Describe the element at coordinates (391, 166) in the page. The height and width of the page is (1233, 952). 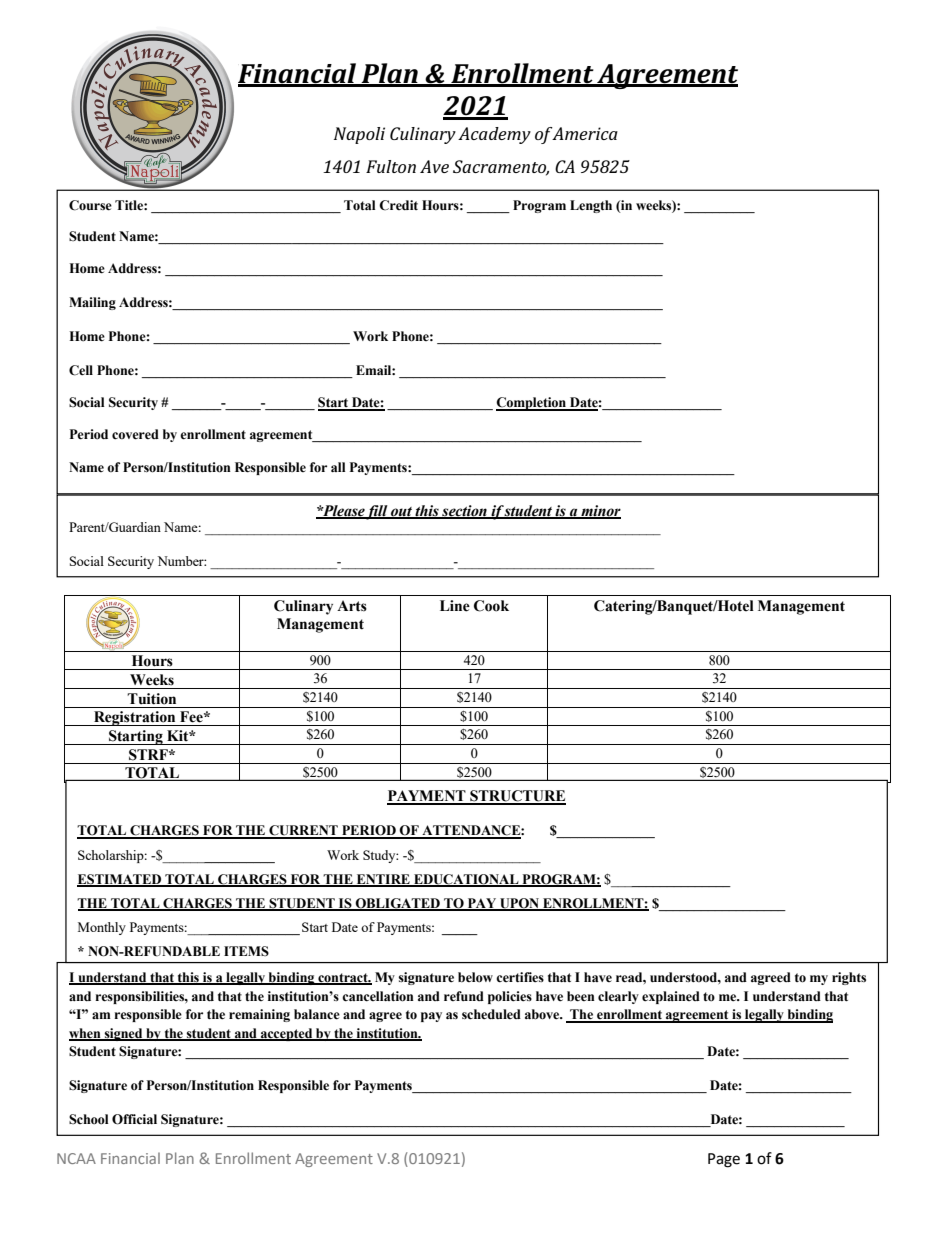
I see `Fulton` at that location.
